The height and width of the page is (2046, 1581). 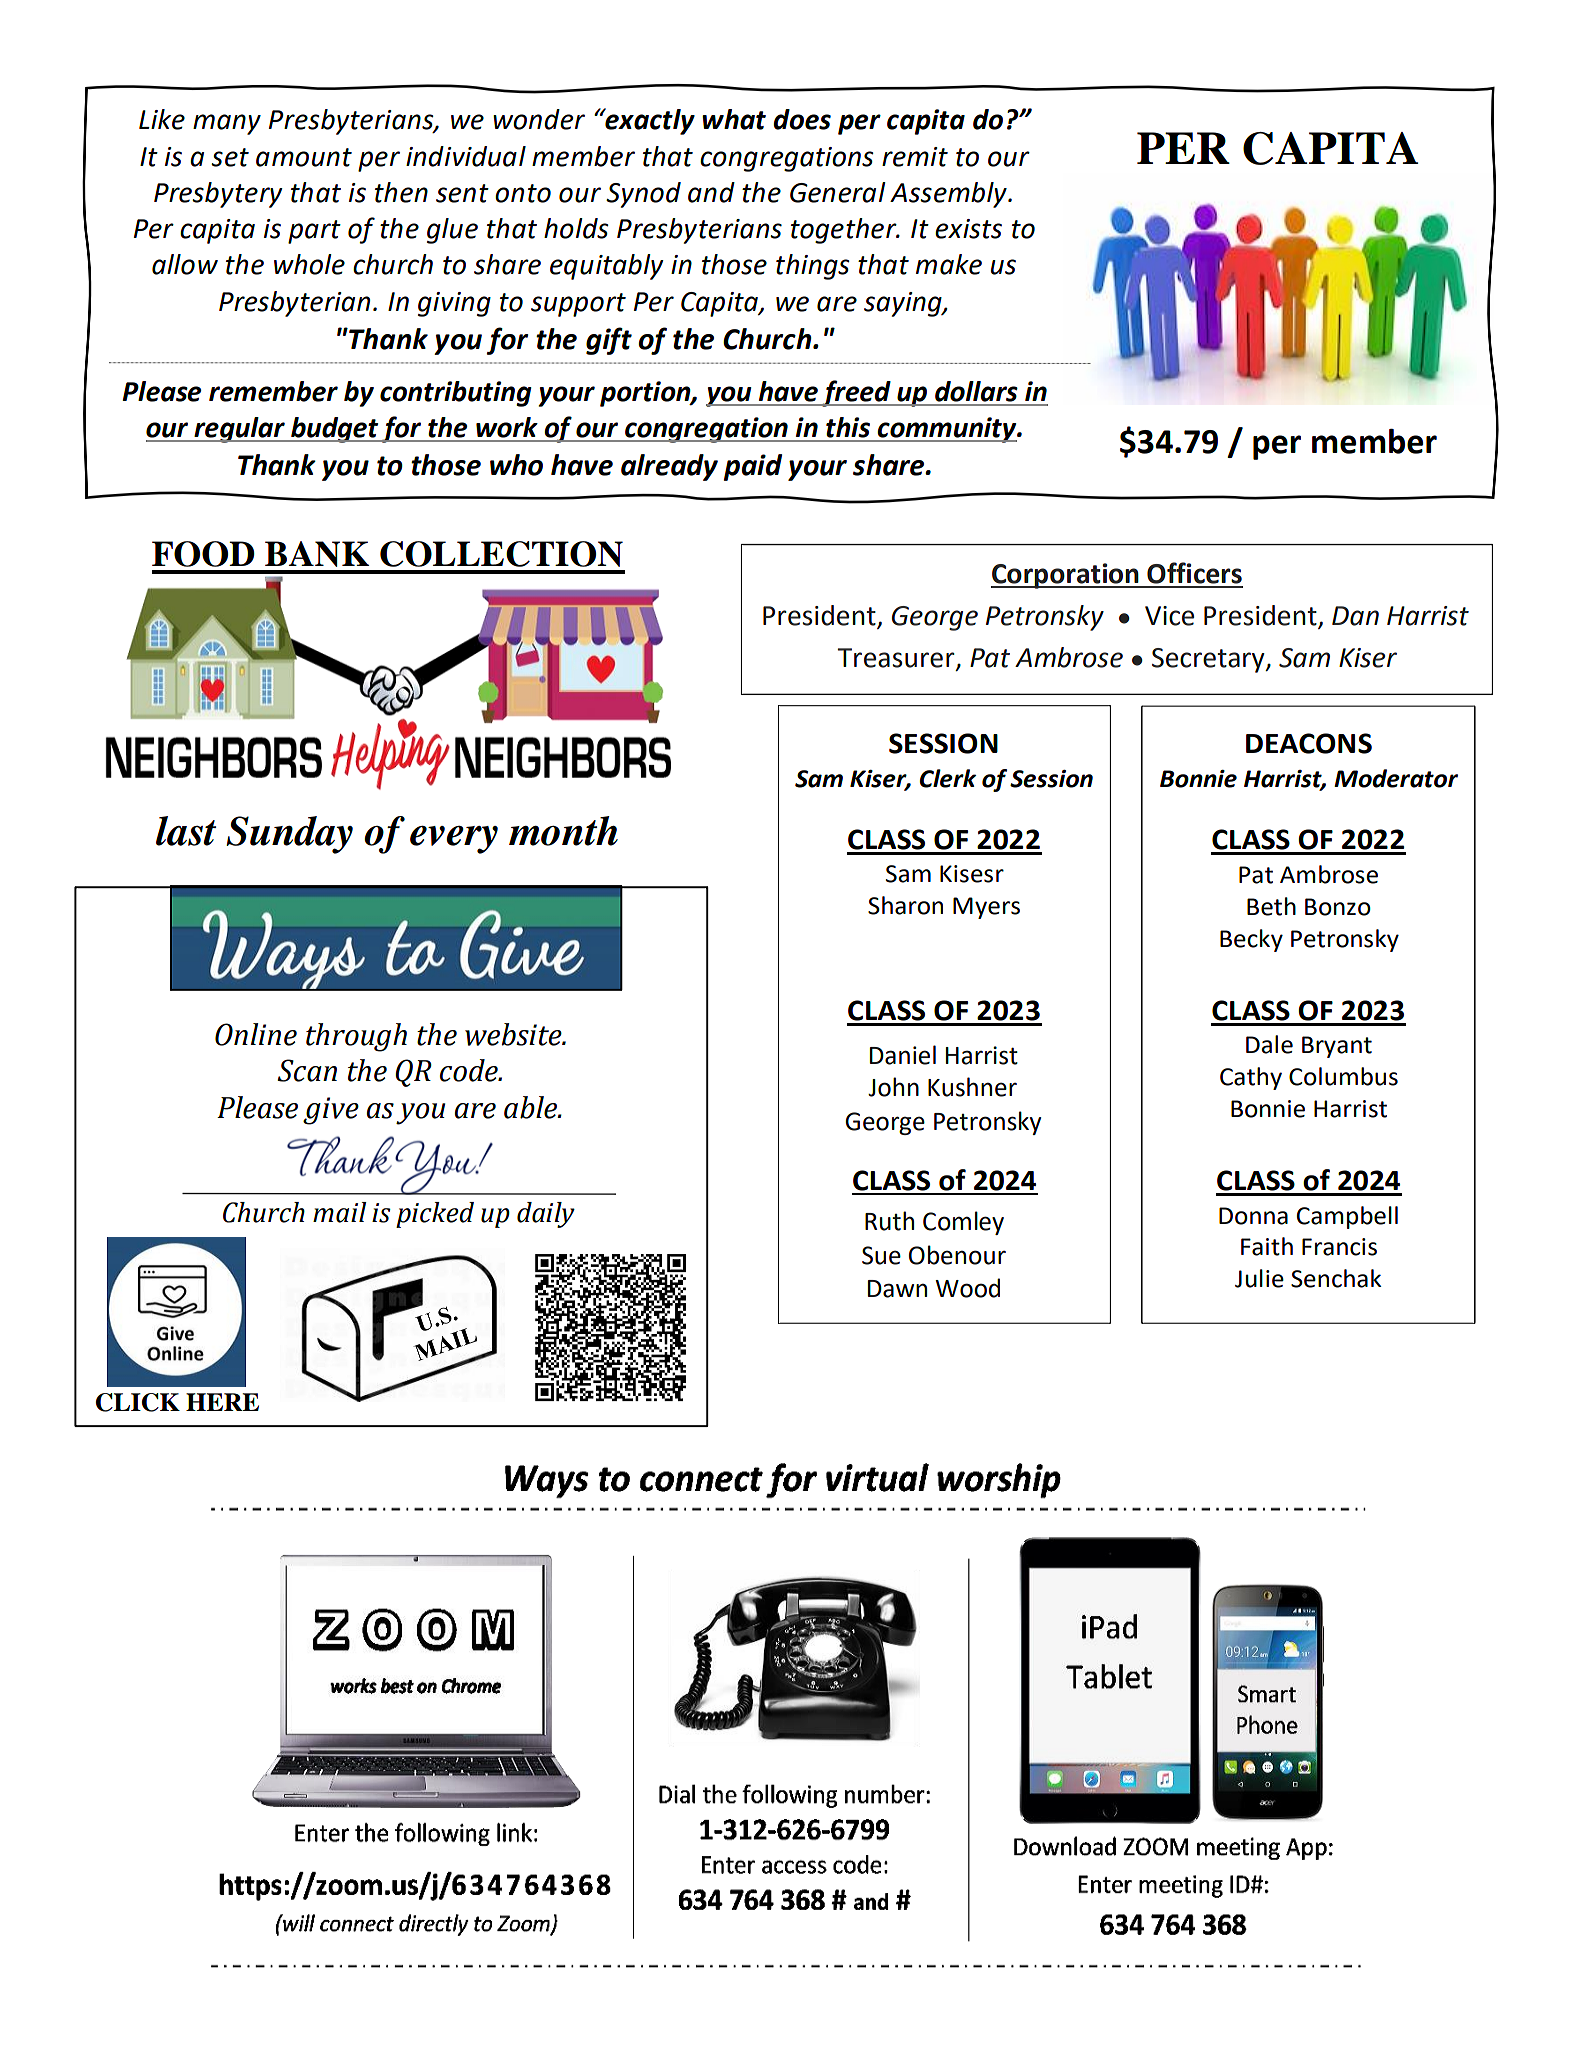 I want to click on HERE, so click(x=222, y=1402).
